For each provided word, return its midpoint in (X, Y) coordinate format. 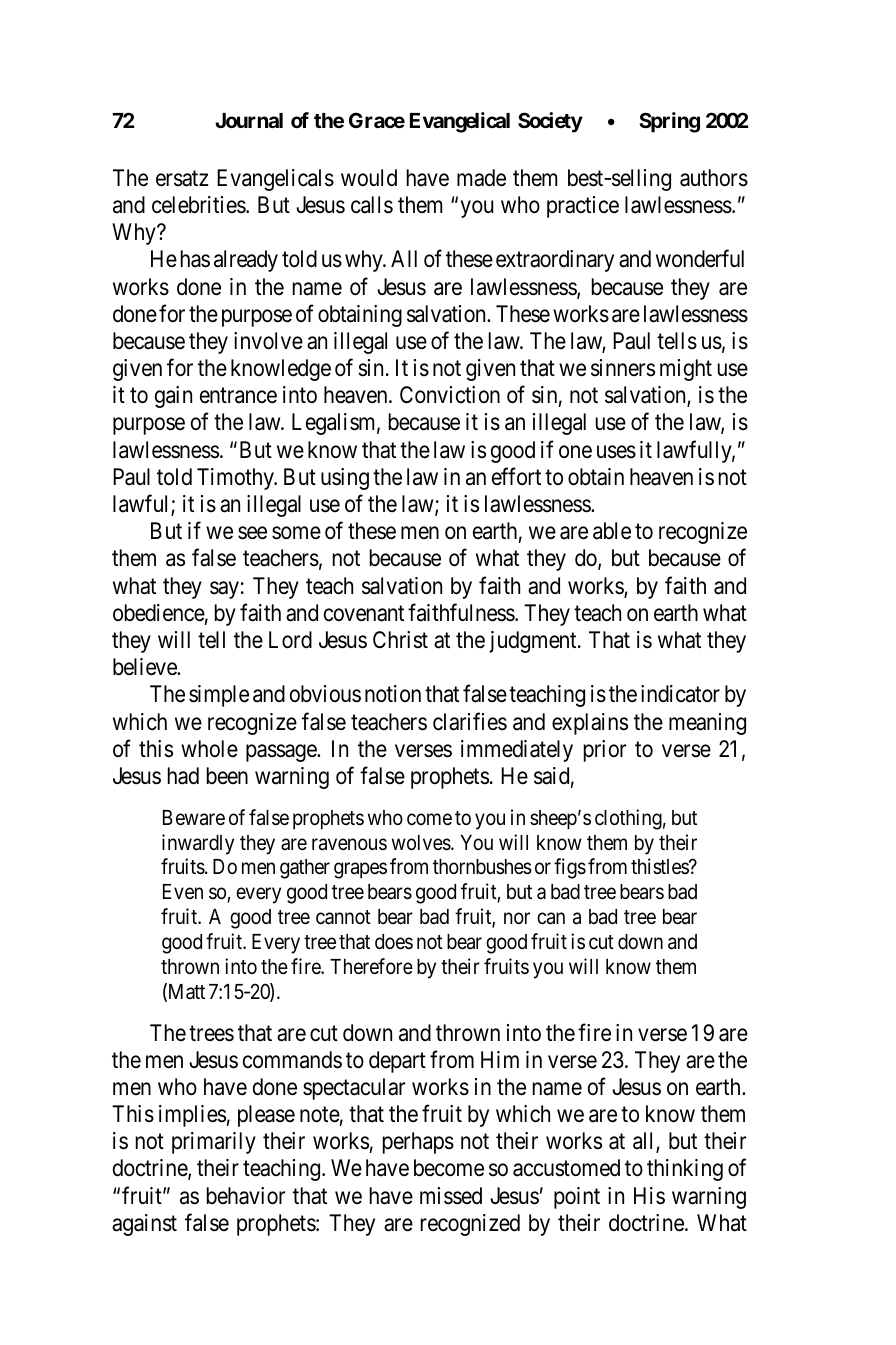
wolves (422, 843)
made (481, 178)
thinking (685, 1170)
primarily (214, 1143)
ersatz (182, 179)
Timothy (236, 479)
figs (570, 868)
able (612, 531)
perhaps (418, 1143)
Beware (194, 818)
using (345, 479)
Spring (669, 122)
